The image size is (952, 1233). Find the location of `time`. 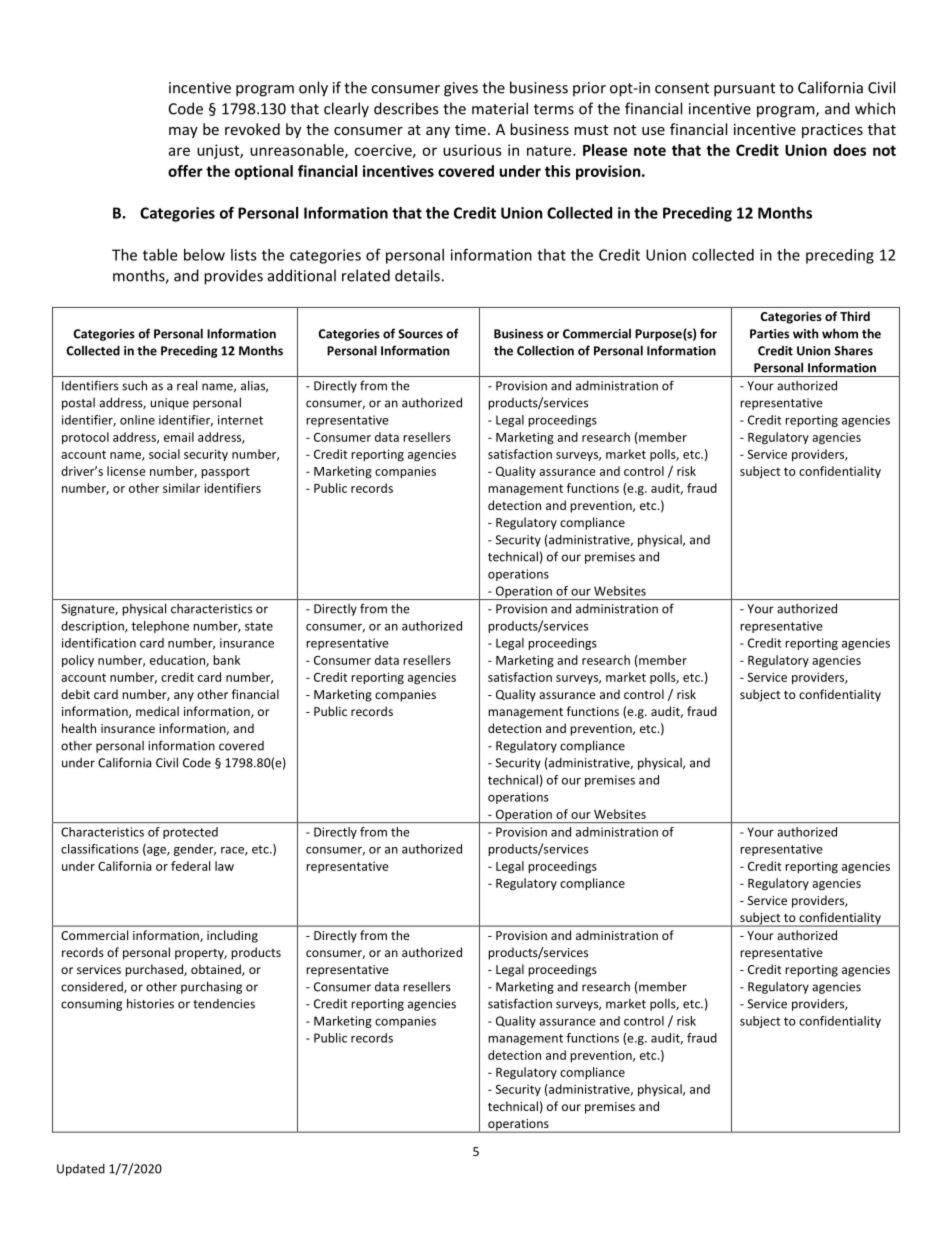

time is located at coordinates (470, 129).
